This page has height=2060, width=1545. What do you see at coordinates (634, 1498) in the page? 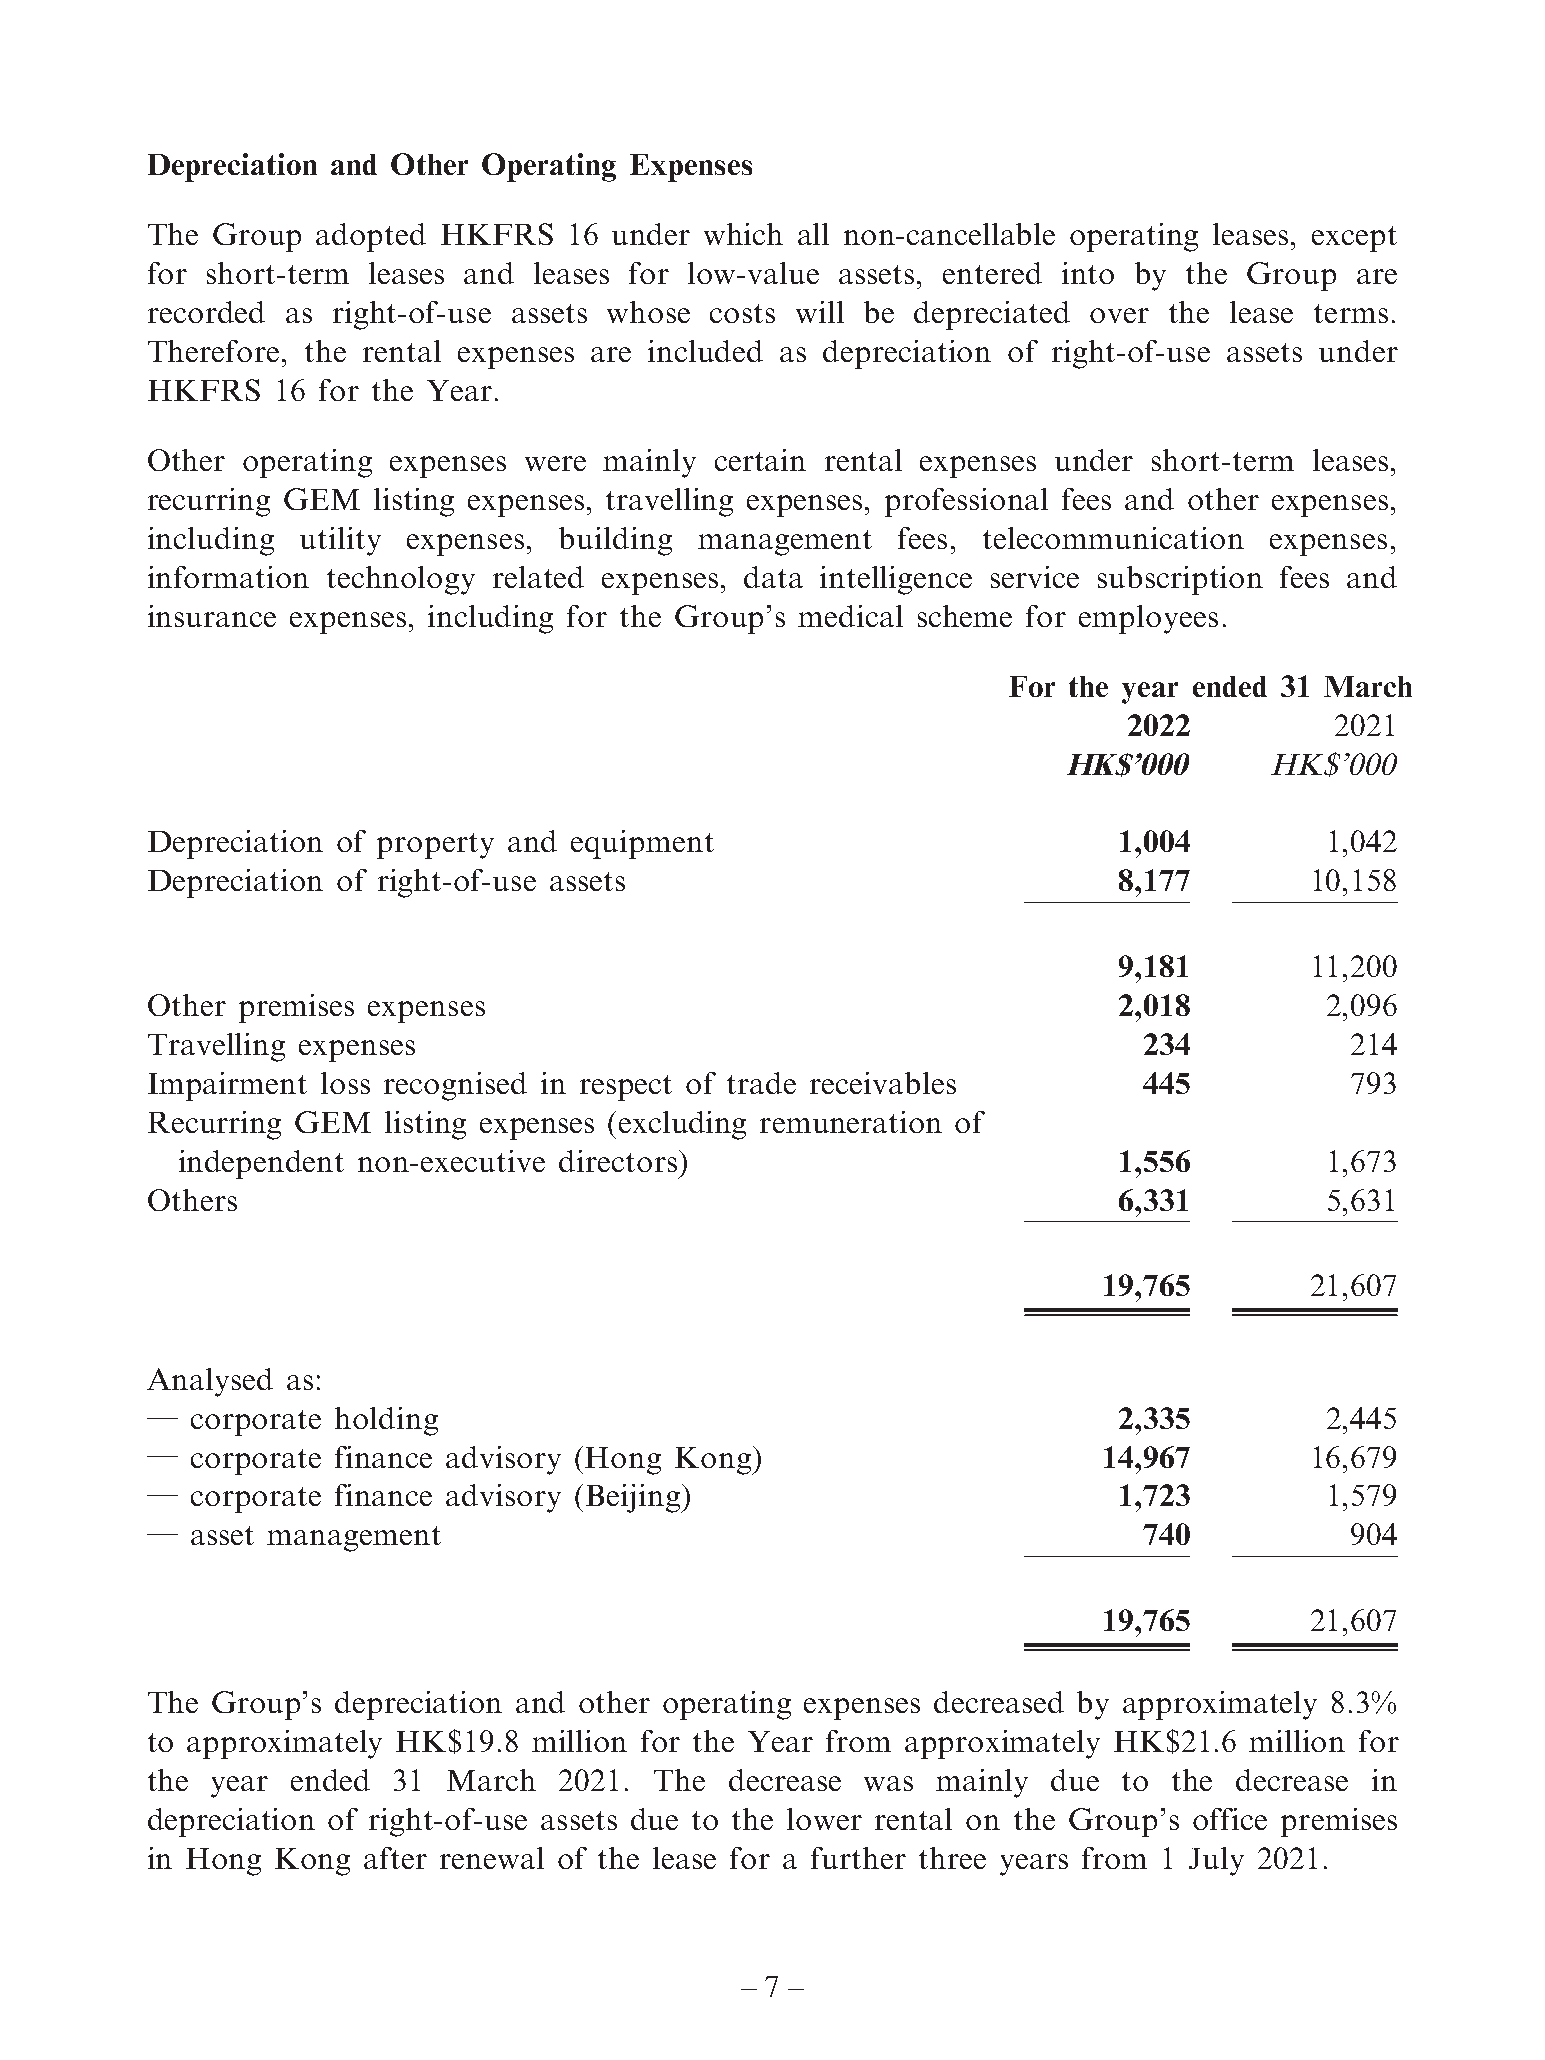
I see `Beijing` at bounding box center [634, 1498].
